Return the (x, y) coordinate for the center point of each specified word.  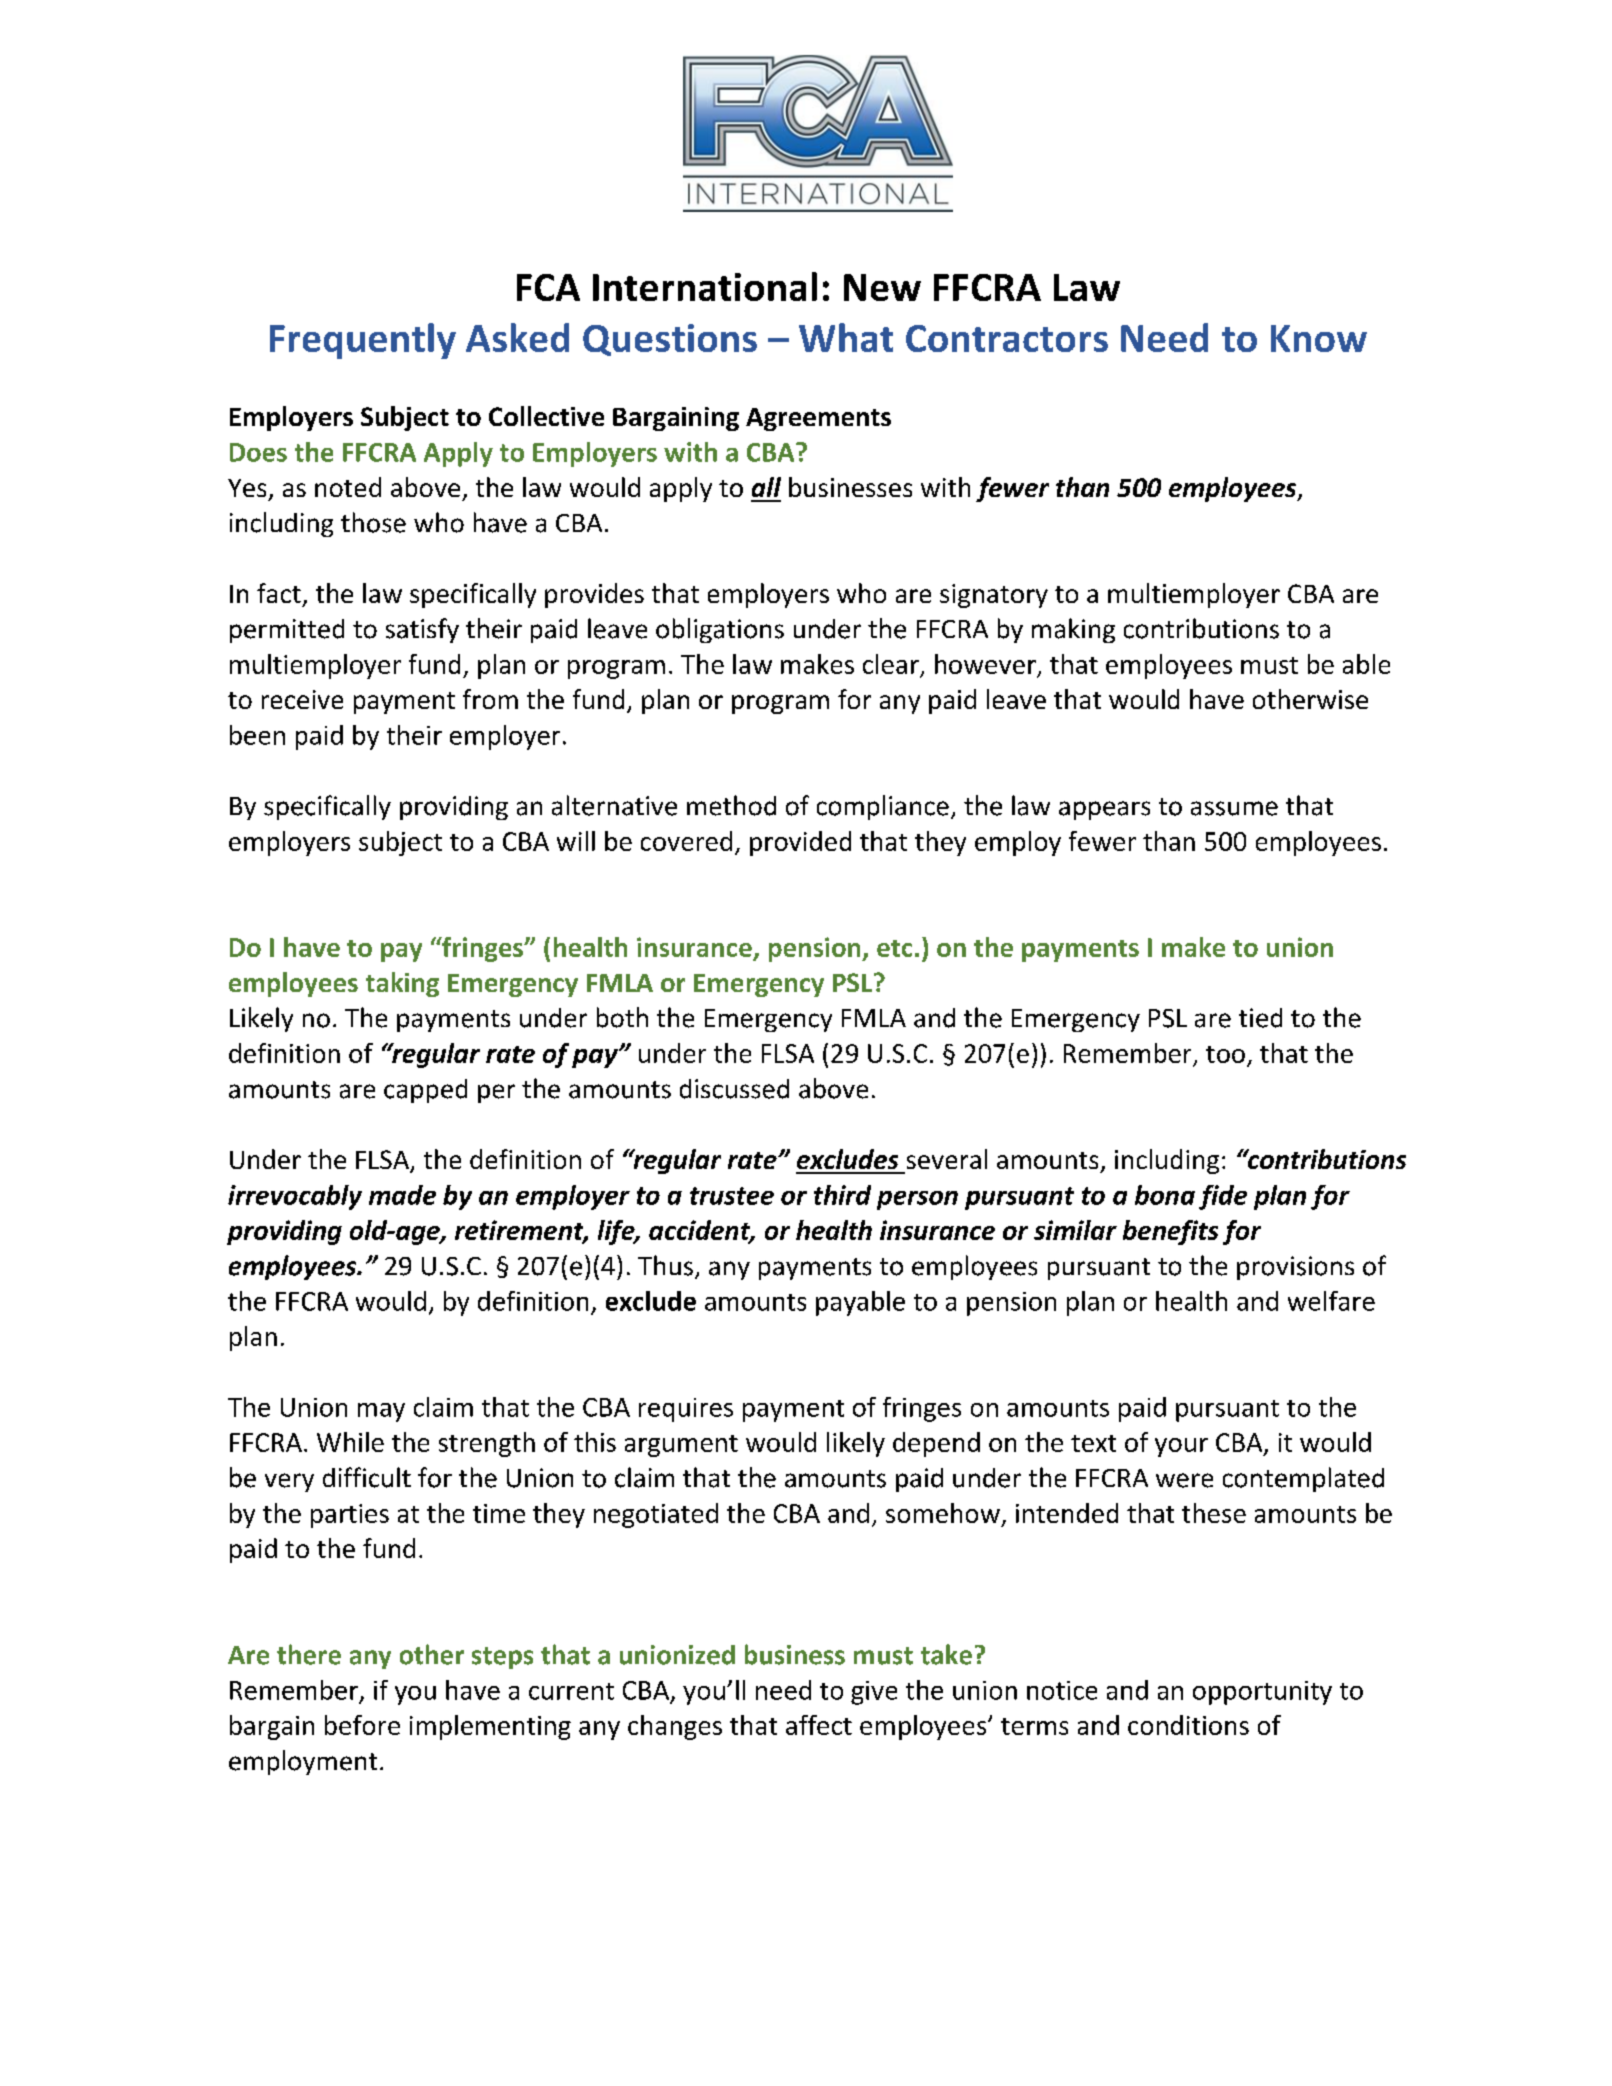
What (846, 337)
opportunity (1262, 1693)
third (842, 1195)
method (731, 805)
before (362, 1725)
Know (1319, 338)
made (402, 1195)
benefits (1170, 1232)
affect (819, 1725)
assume (1234, 808)
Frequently (363, 341)
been (257, 735)
